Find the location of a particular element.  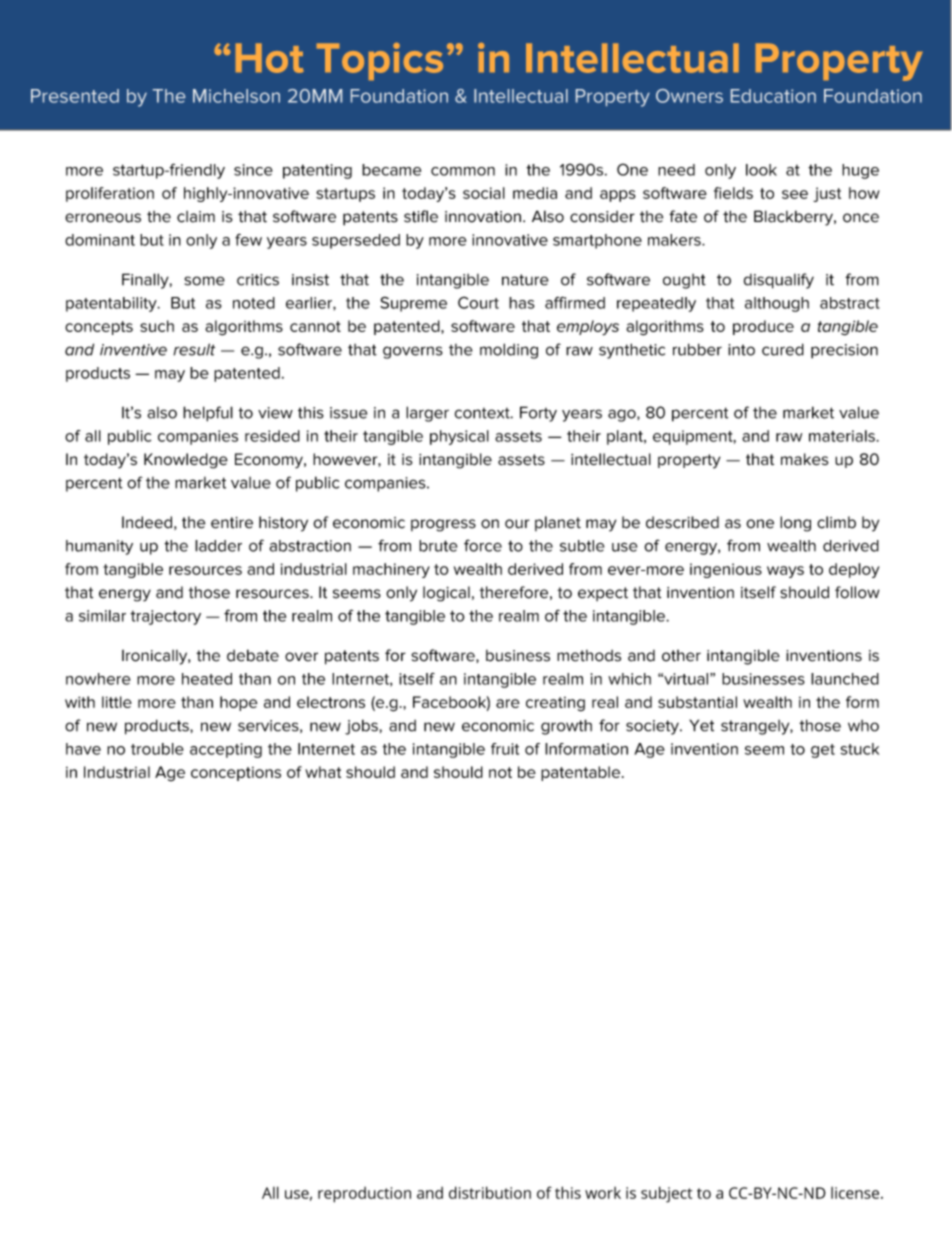

molding is located at coordinates (509, 351).
